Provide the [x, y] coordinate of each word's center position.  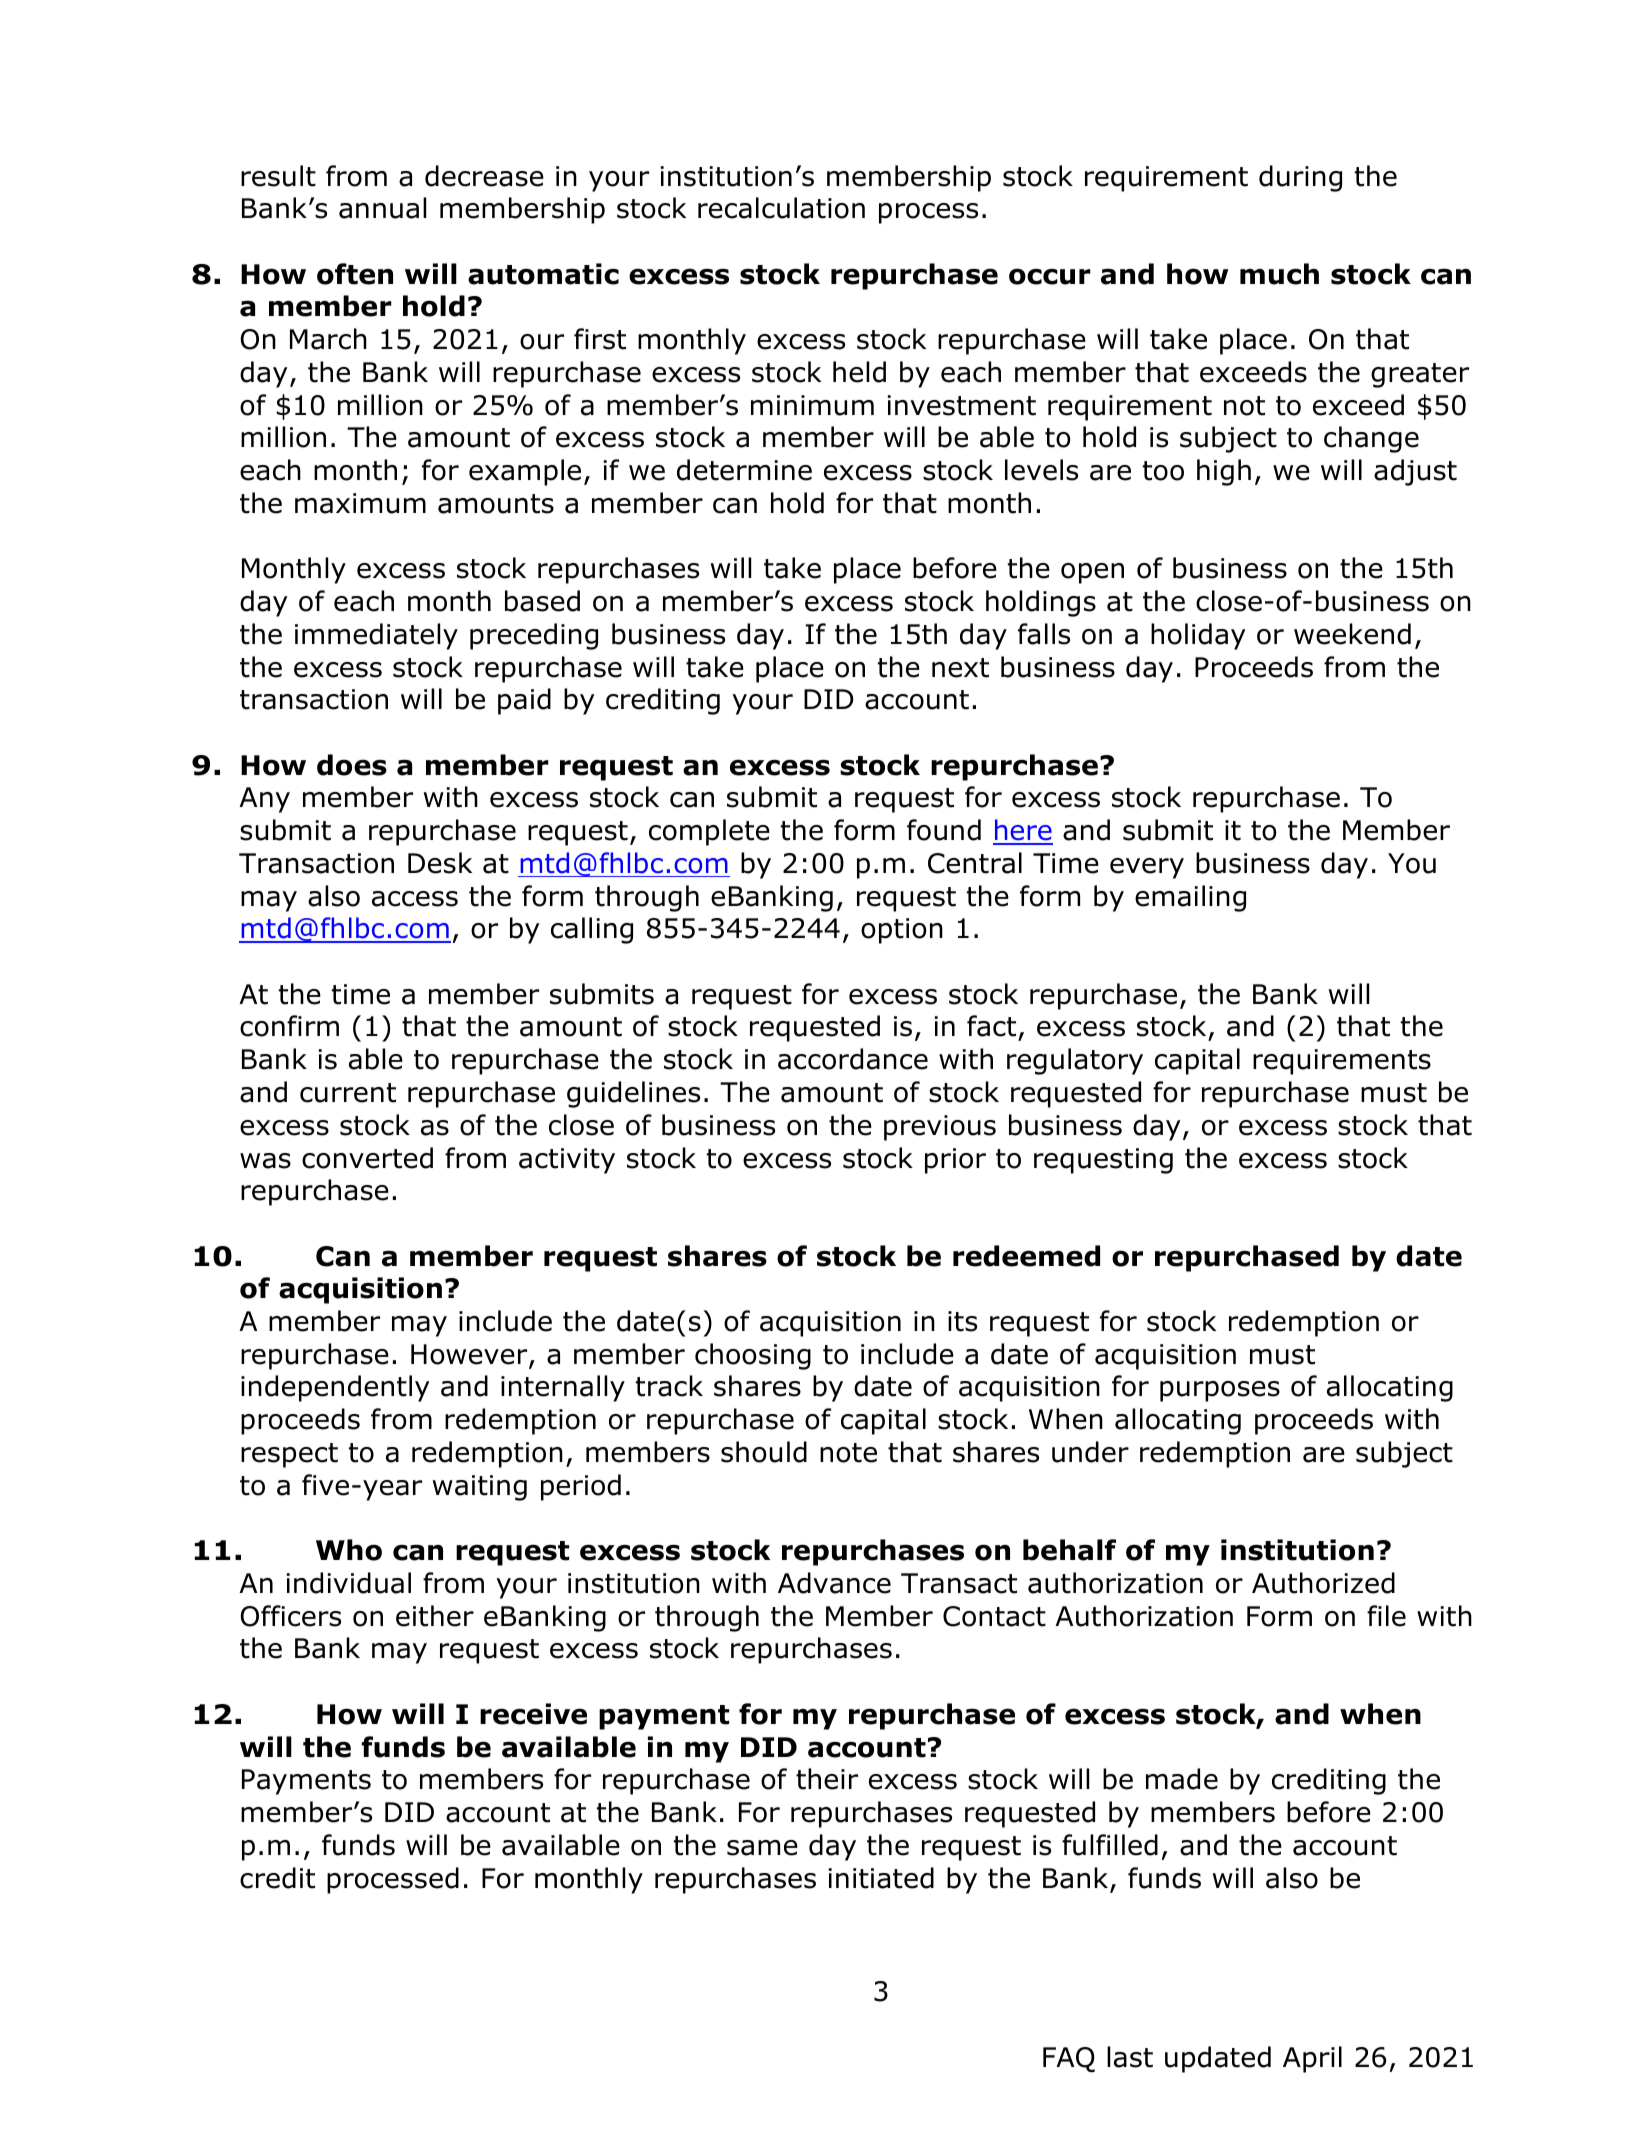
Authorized [1323, 1583]
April [1312, 2059]
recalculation [781, 208]
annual [382, 208]
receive [533, 1714]
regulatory [1075, 1061]
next [960, 668]
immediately [376, 636]
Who [349, 1550]
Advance [834, 1583]
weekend [1352, 634]
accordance [853, 1059]
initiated [881, 1878]
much [1279, 274]
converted [367, 1158]
